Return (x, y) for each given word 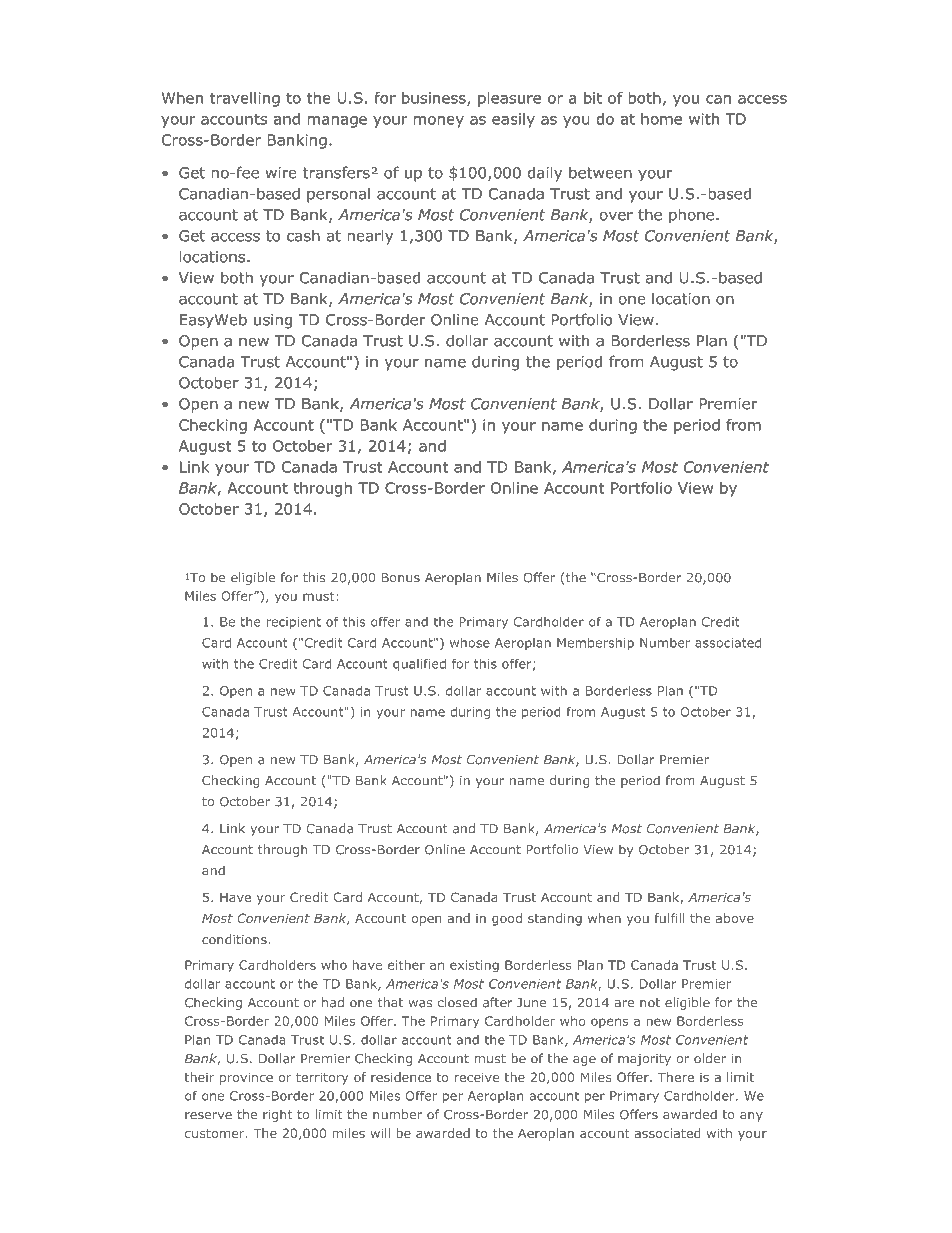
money (439, 122)
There (676, 1077)
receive (476, 1077)
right (277, 1115)
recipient (293, 623)
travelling (245, 99)
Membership (595, 644)
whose (470, 643)
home (661, 119)
